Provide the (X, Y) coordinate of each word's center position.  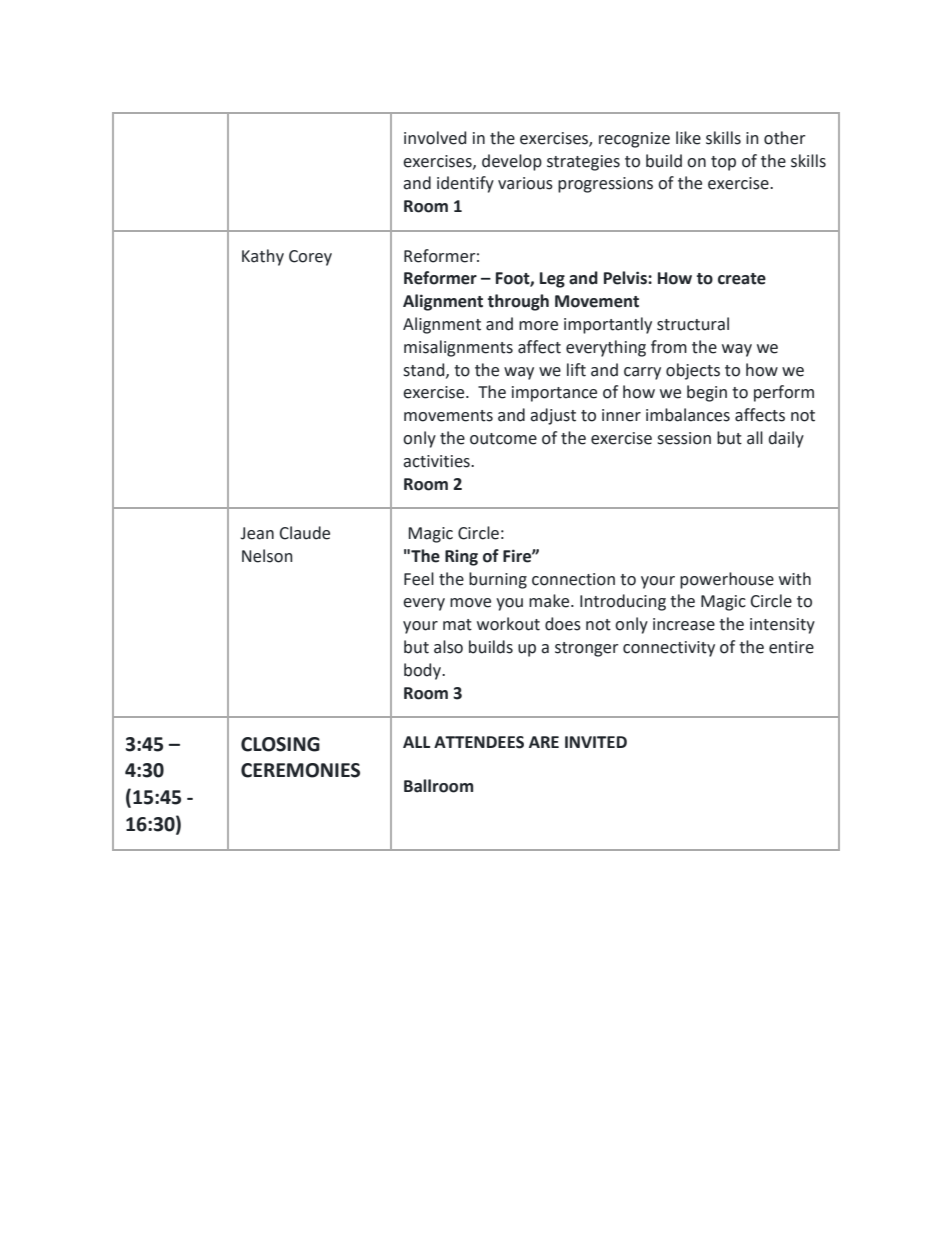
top (723, 163)
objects (693, 371)
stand (425, 370)
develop (512, 162)
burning (498, 580)
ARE (544, 742)
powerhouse (727, 580)
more (538, 326)
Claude (305, 533)
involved (435, 138)
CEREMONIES (300, 770)
